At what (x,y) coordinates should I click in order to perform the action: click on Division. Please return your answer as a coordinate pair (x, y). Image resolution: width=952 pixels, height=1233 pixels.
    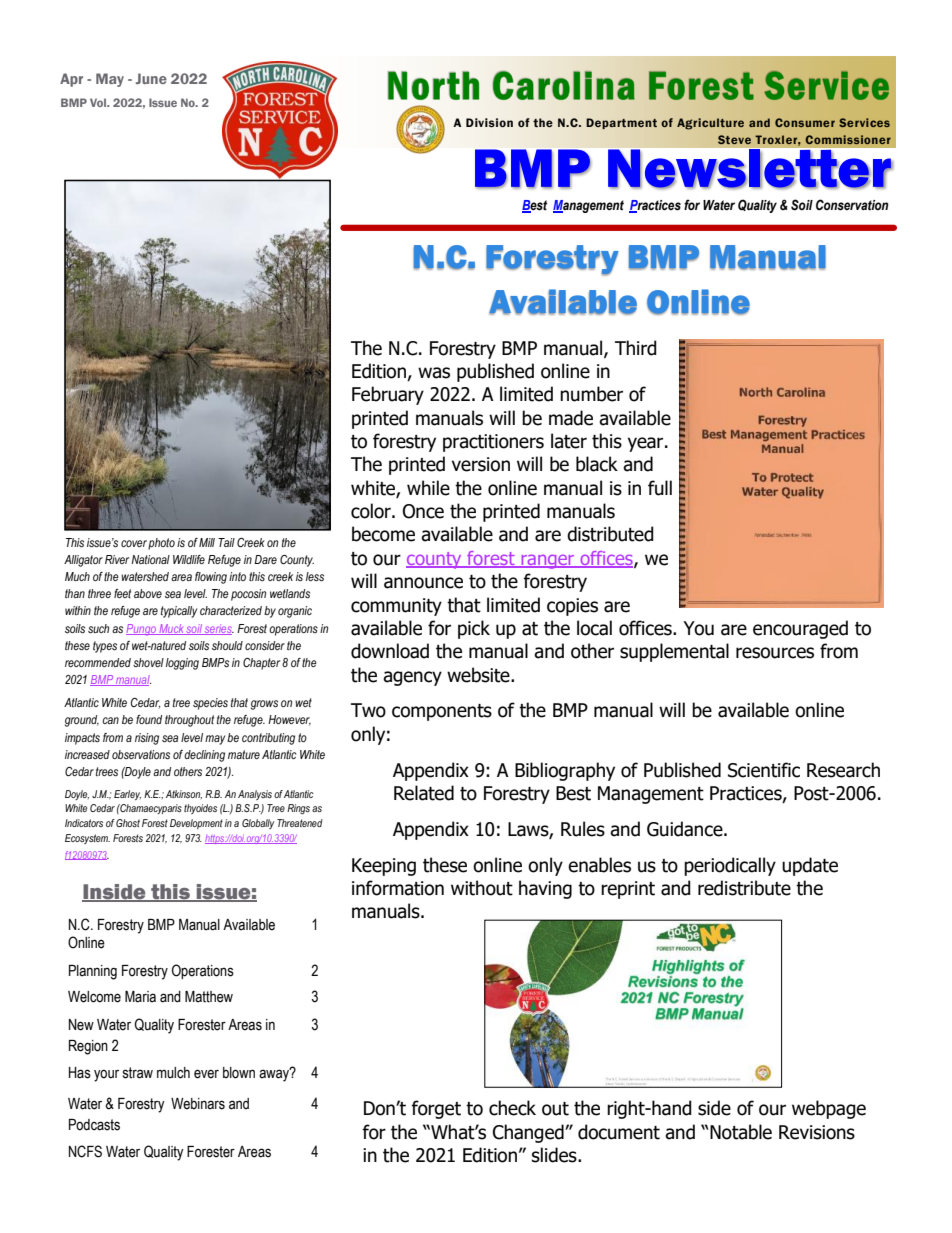
    Looking at the image, I should click on (489, 123).
